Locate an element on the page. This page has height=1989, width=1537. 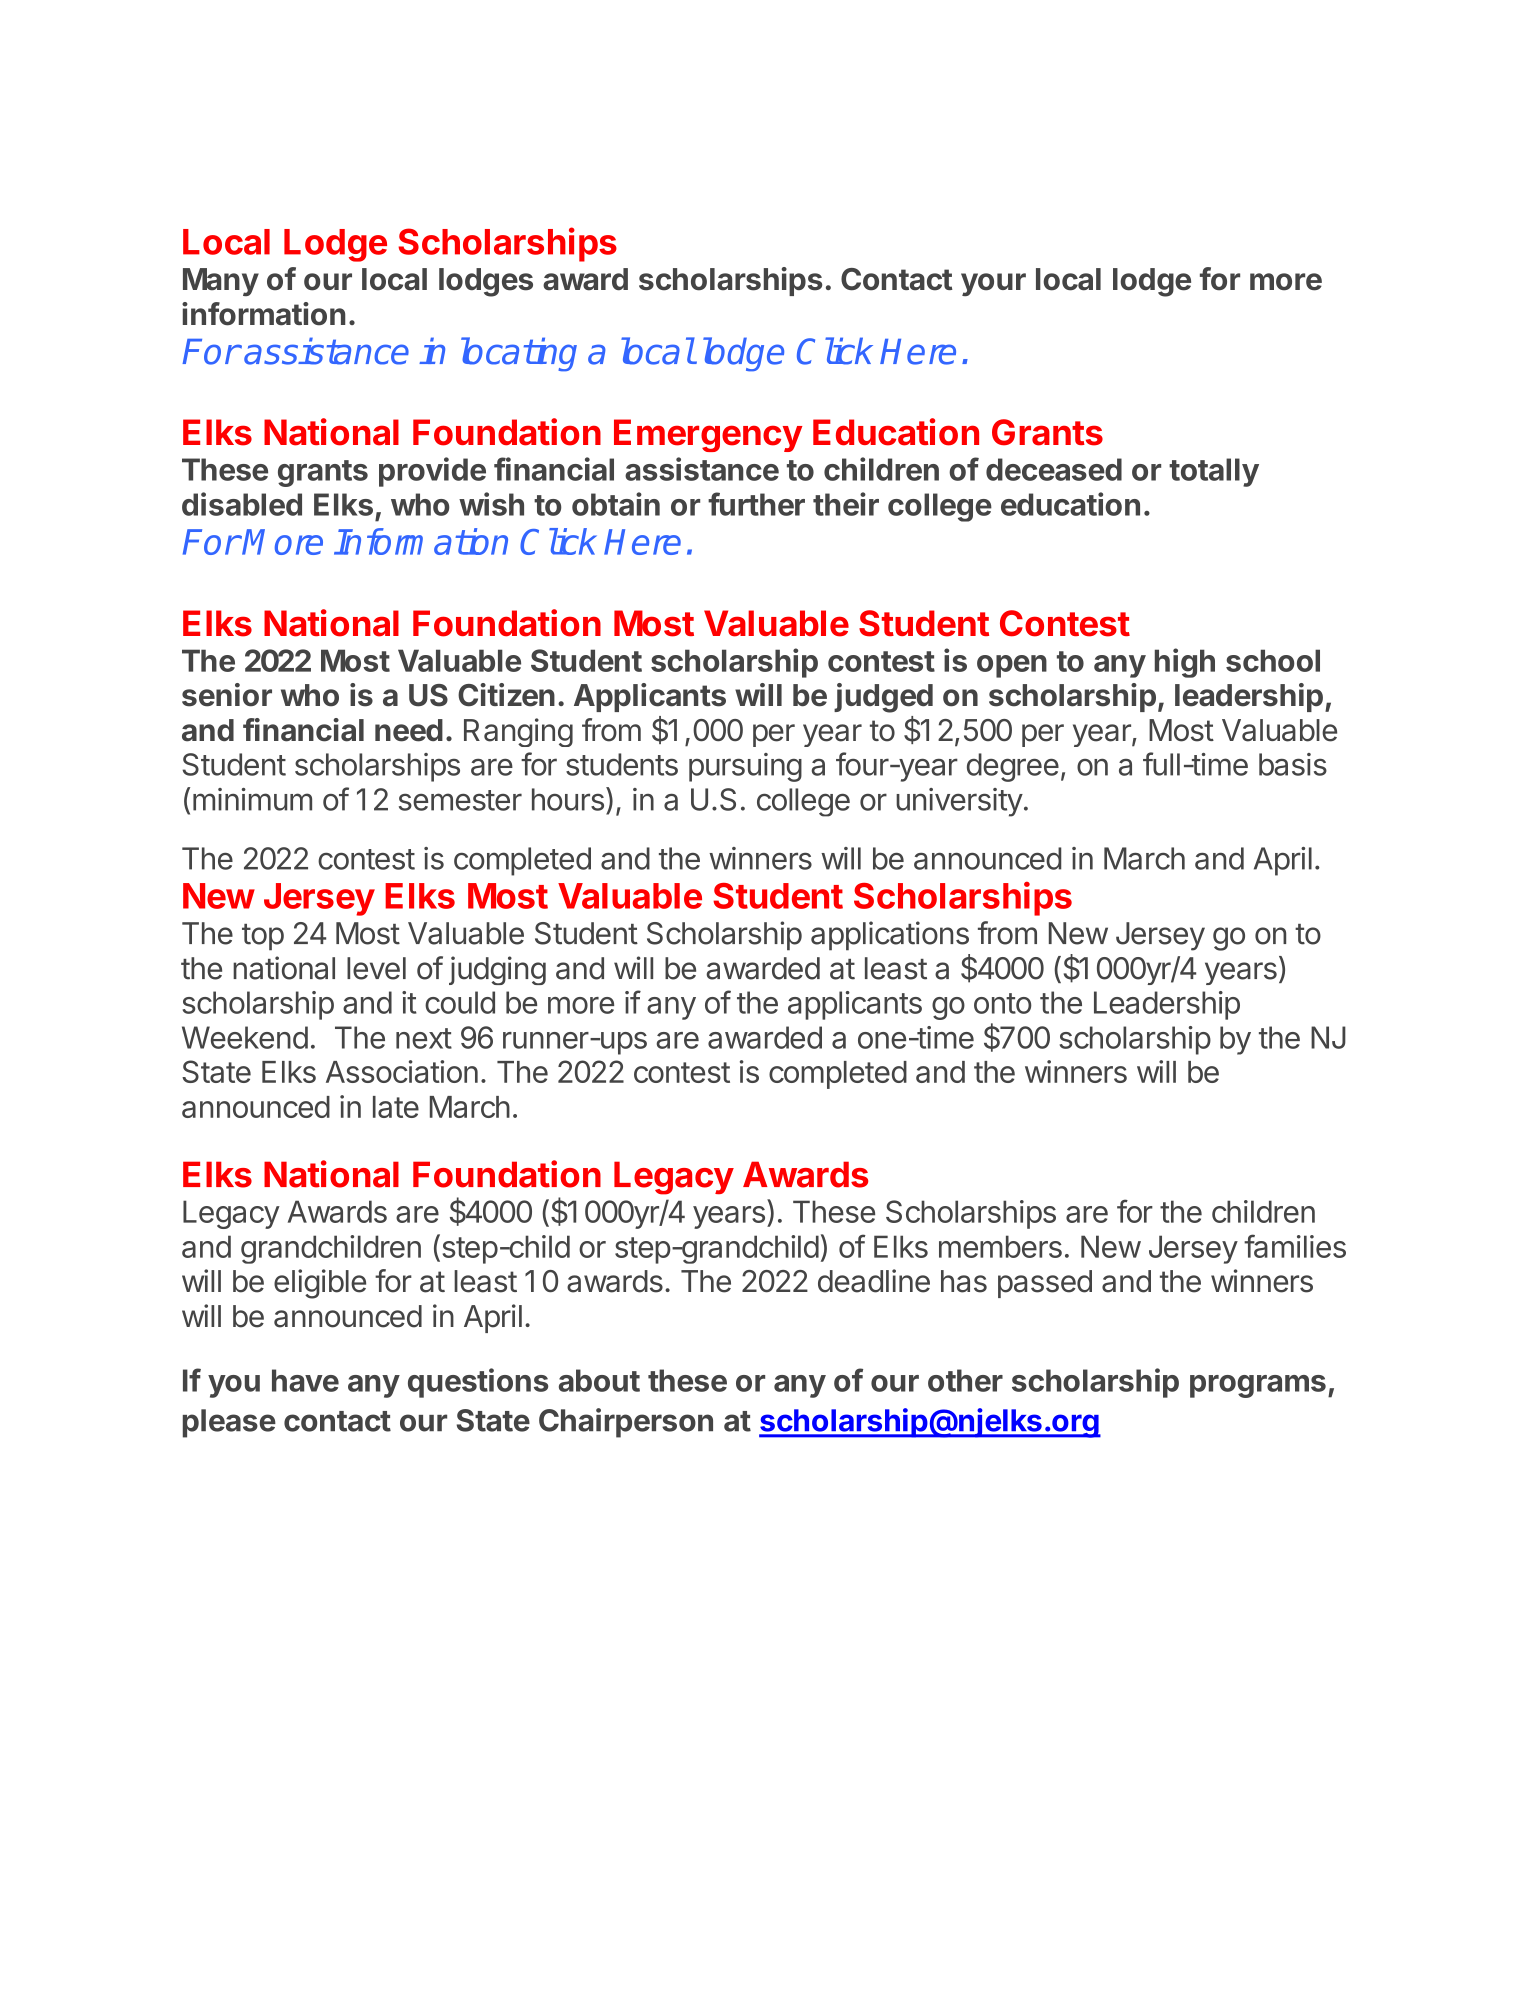
next is located at coordinates (424, 1038).
